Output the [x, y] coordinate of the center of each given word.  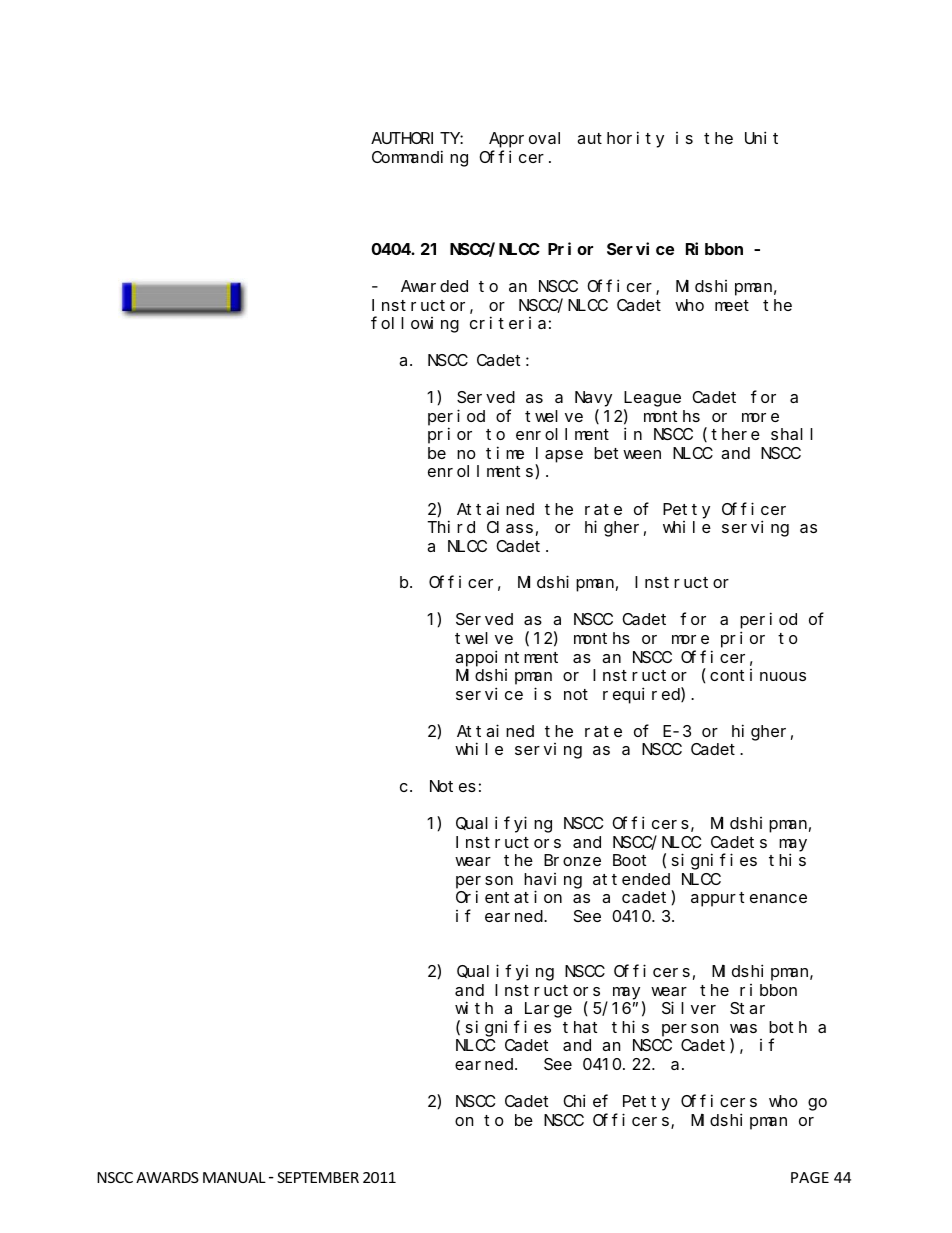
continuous [758, 675]
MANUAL [234, 1177]
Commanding [420, 158]
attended [631, 879]
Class [510, 527]
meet [732, 305]
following [415, 324]
